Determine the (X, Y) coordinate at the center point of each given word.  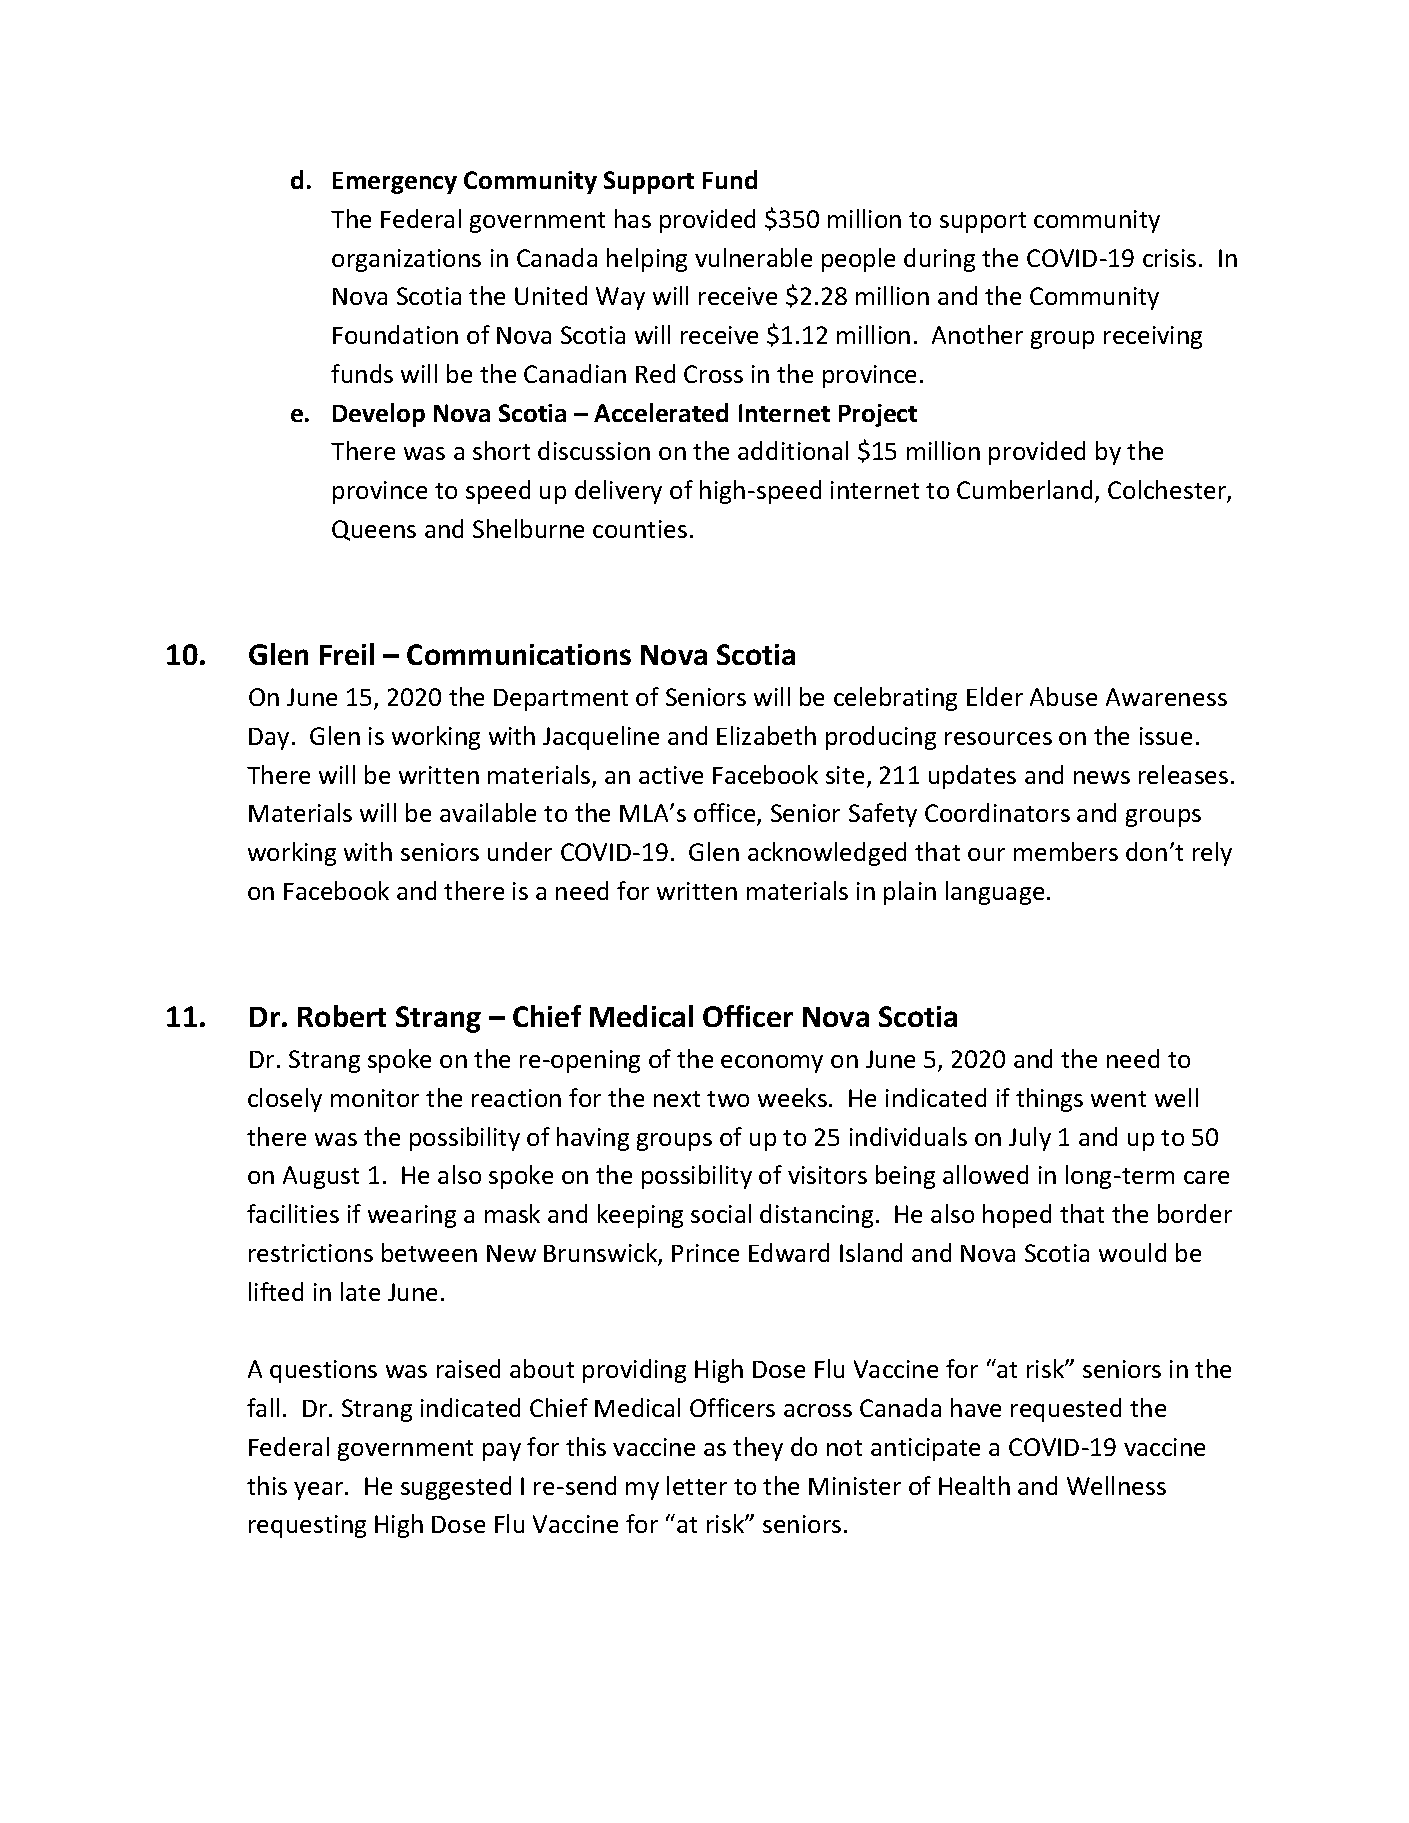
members (1066, 851)
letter (697, 1485)
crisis (1169, 258)
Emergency (395, 183)
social (721, 1213)
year (320, 1491)
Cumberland (1024, 489)
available (488, 812)
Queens (374, 530)
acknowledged (827, 854)
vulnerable (753, 257)
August (321, 1177)
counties (640, 529)
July (1030, 1139)
